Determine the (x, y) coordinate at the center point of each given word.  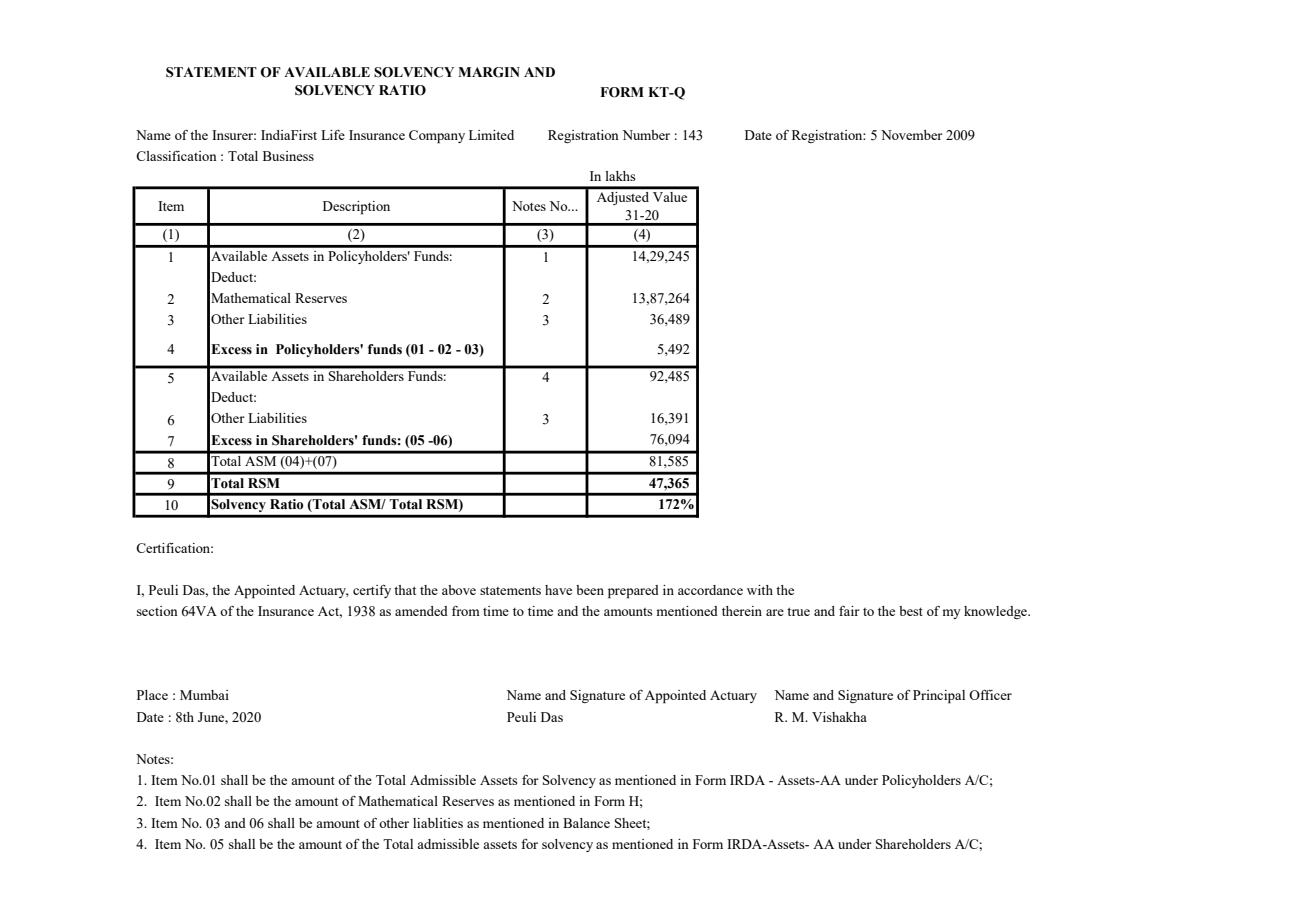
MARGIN (489, 72)
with (760, 590)
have (558, 590)
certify (372, 591)
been (590, 590)
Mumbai (204, 695)
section (157, 611)
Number (646, 135)
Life (333, 135)
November (912, 135)
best (911, 611)
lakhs (620, 176)
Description (356, 208)
